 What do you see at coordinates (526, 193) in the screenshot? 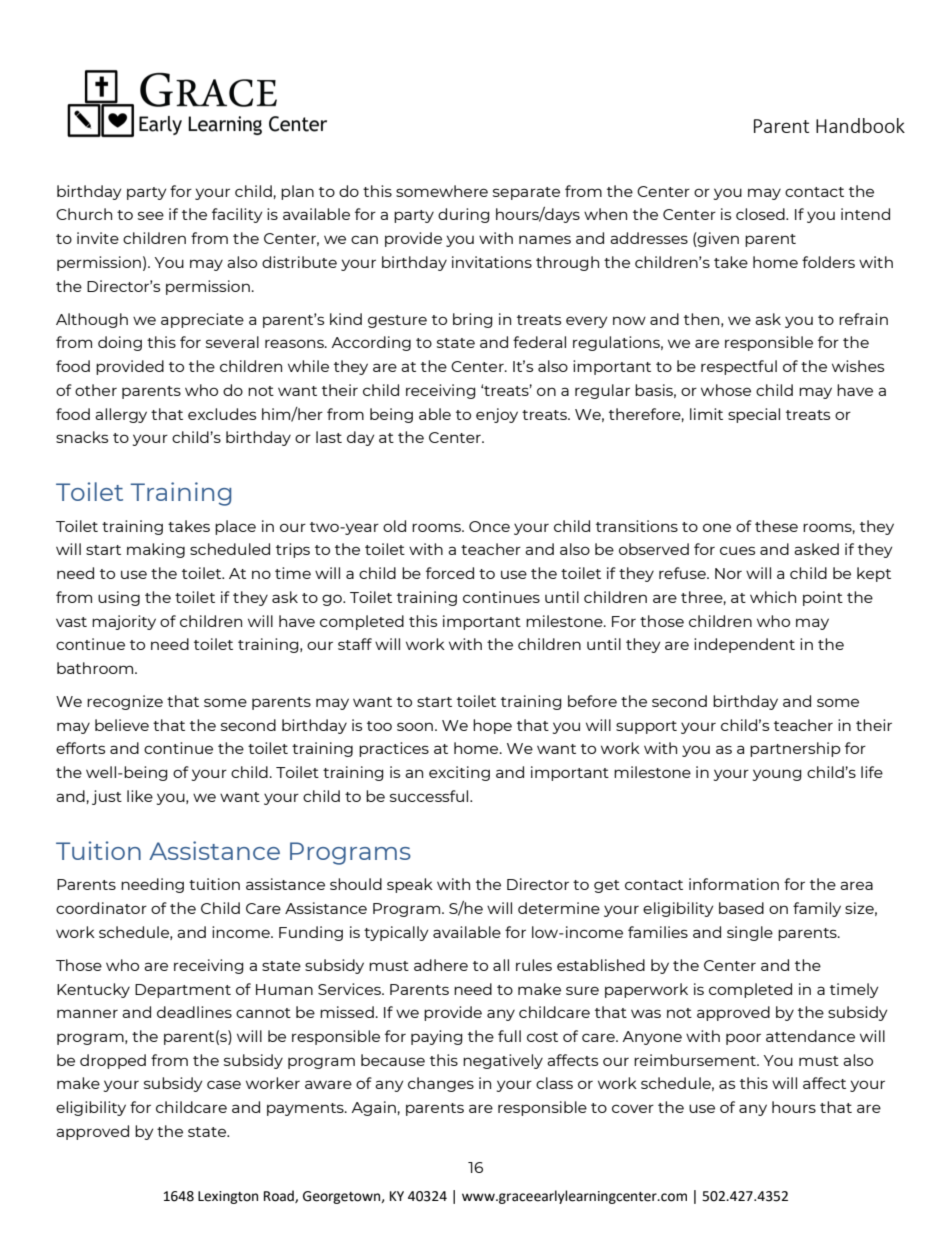
I see `separate` at bounding box center [526, 193].
